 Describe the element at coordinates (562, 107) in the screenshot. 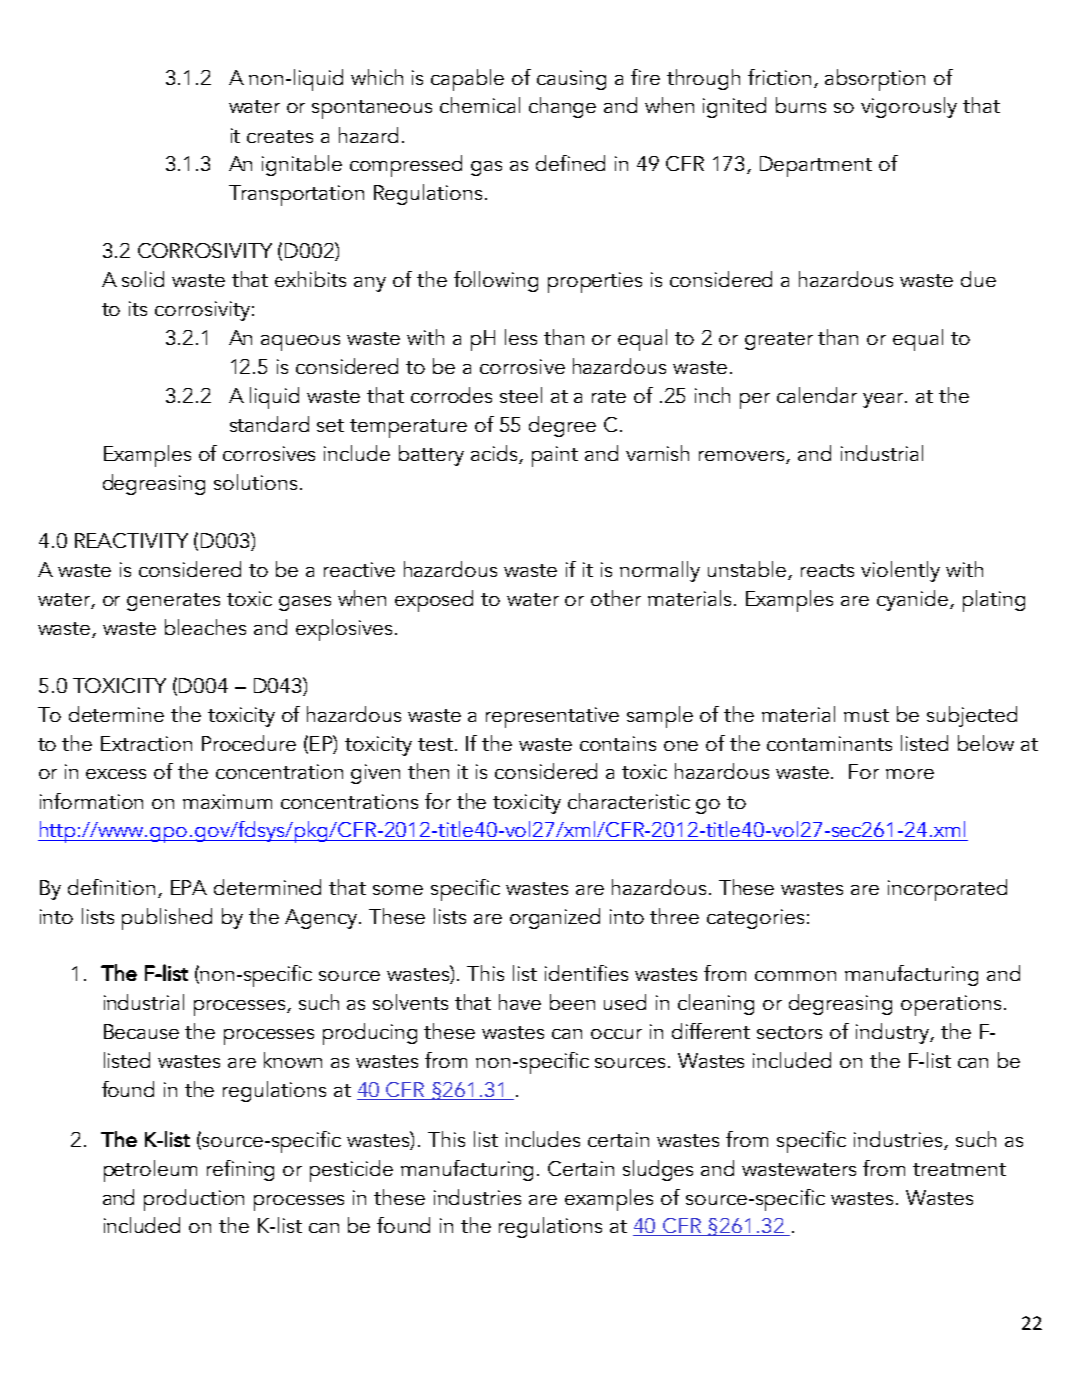

I see `change` at that location.
